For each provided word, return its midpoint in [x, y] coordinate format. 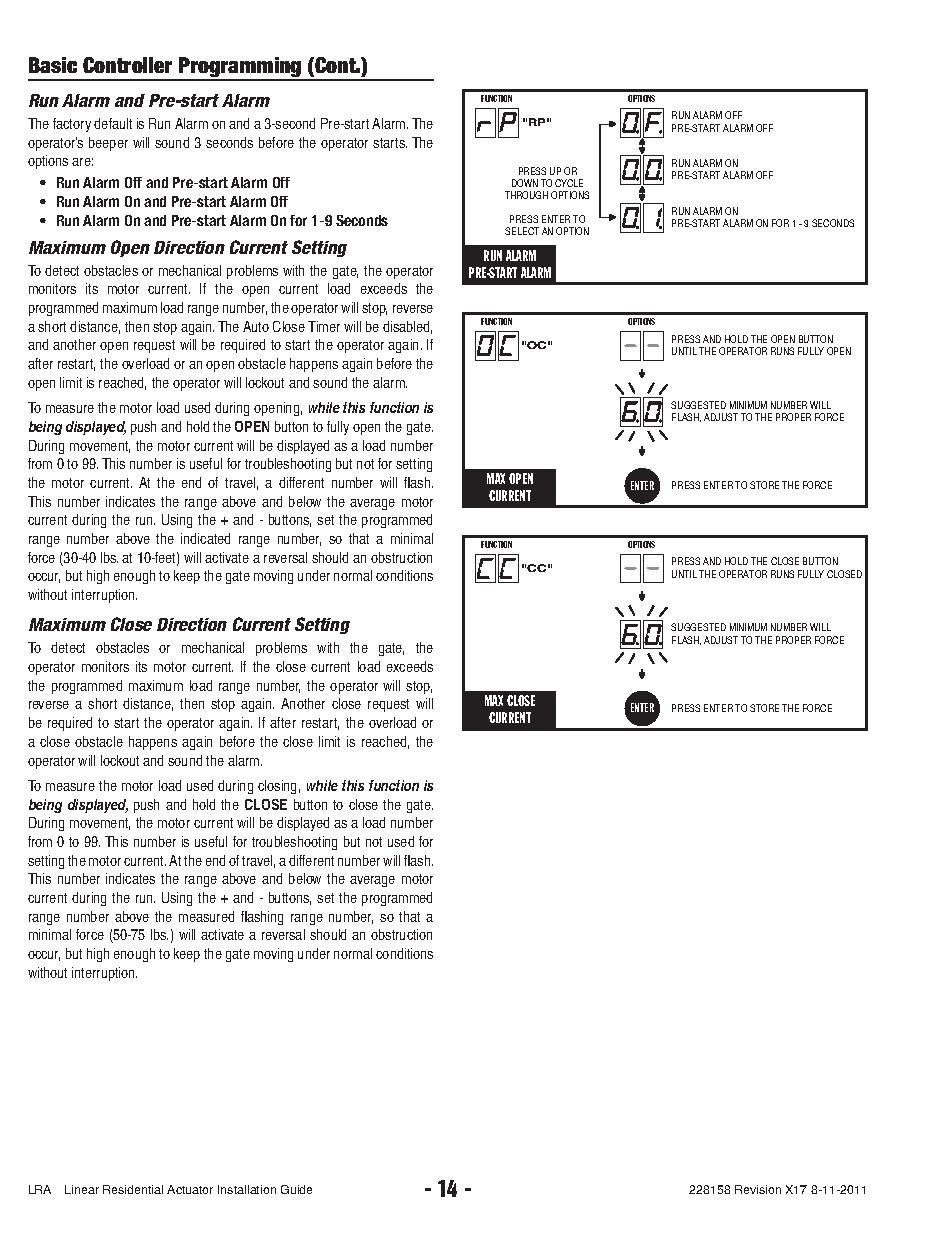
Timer [324, 326]
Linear [82, 1189]
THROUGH [526, 195]
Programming [240, 68]
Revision [758, 1189]
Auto [256, 326]
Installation [247, 1189]
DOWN [525, 183]
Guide [296, 1189]
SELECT [522, 231]
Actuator [190, 1189]
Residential [133, 1189]
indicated [205, 538]
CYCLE [569, 183]
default [113, 123]
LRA [40, 1189]
